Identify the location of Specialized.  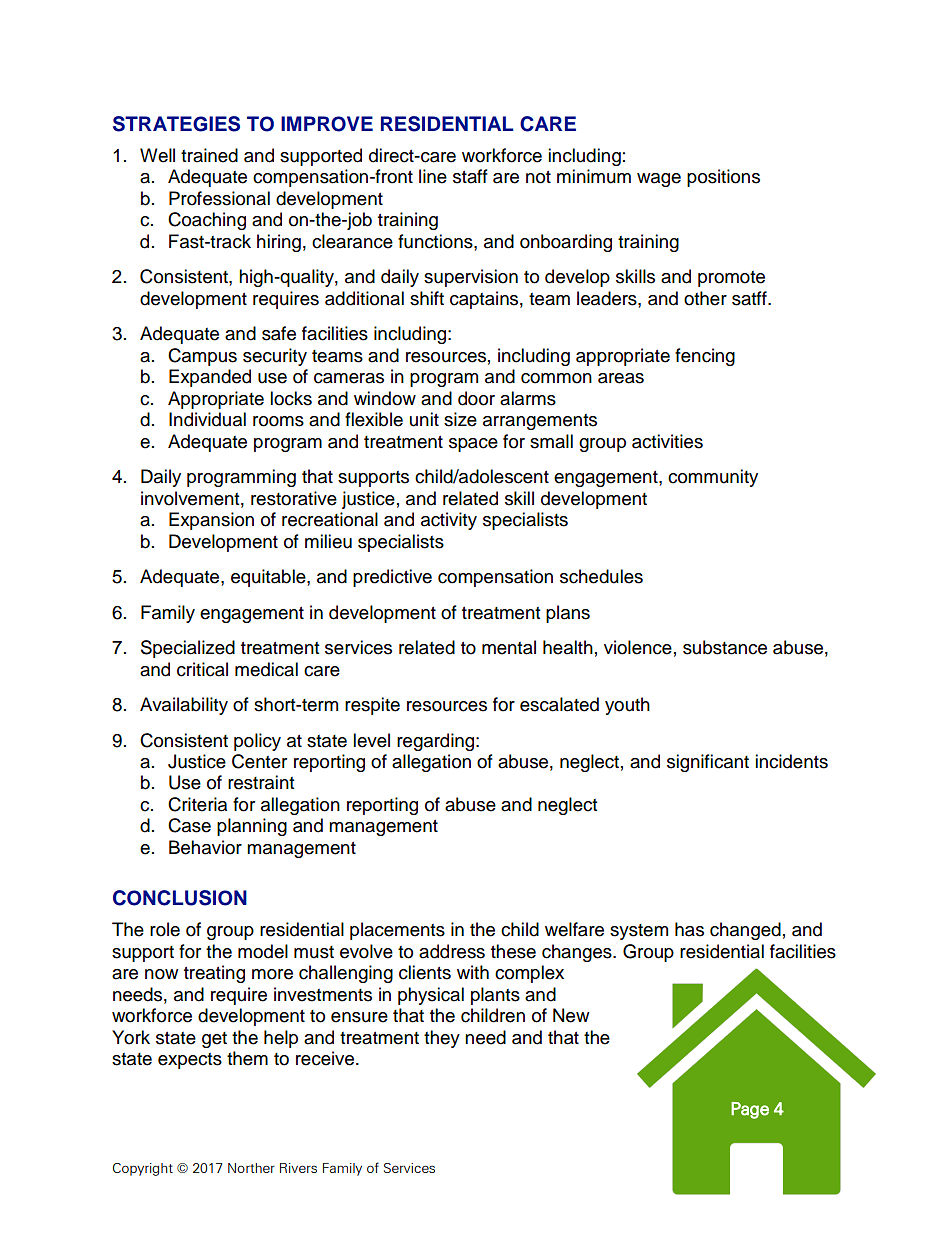
(188, 649).
